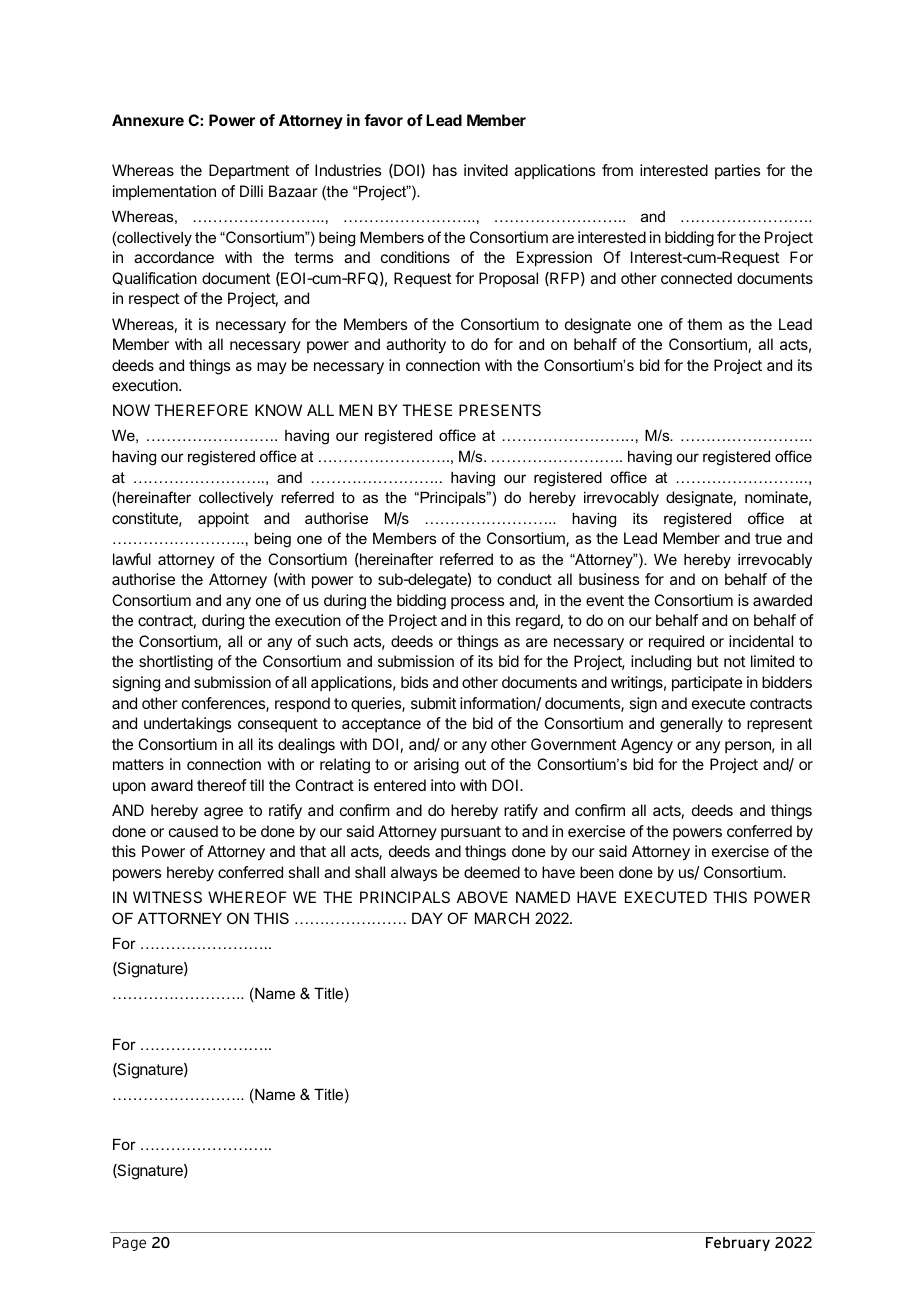 This document has height=1308, width=924. Describe the element at coordinates (247, 897) in the document. I see `WHEREOF` at that location.
